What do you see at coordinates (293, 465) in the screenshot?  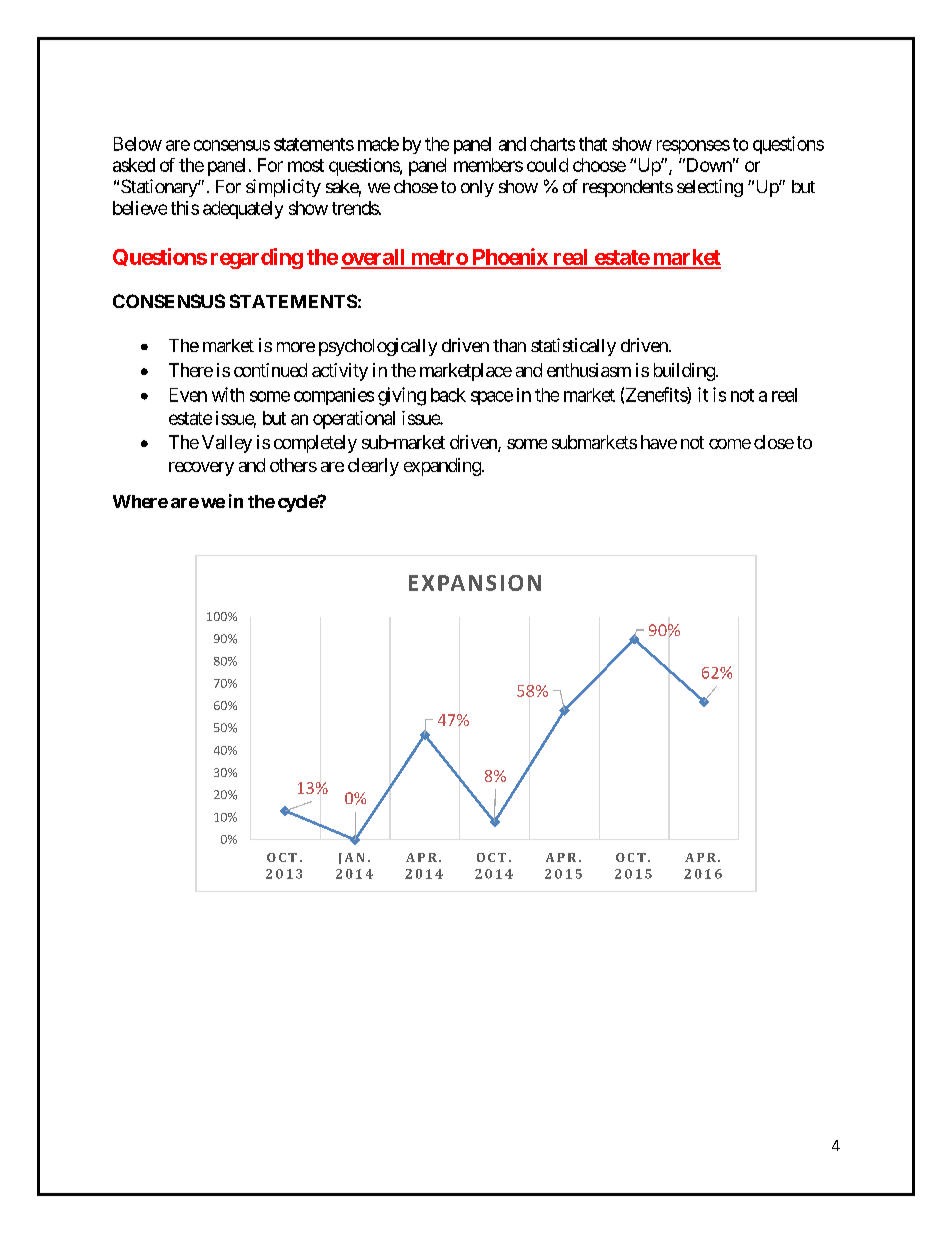 I see `others` at bounding box center [293, 465].
